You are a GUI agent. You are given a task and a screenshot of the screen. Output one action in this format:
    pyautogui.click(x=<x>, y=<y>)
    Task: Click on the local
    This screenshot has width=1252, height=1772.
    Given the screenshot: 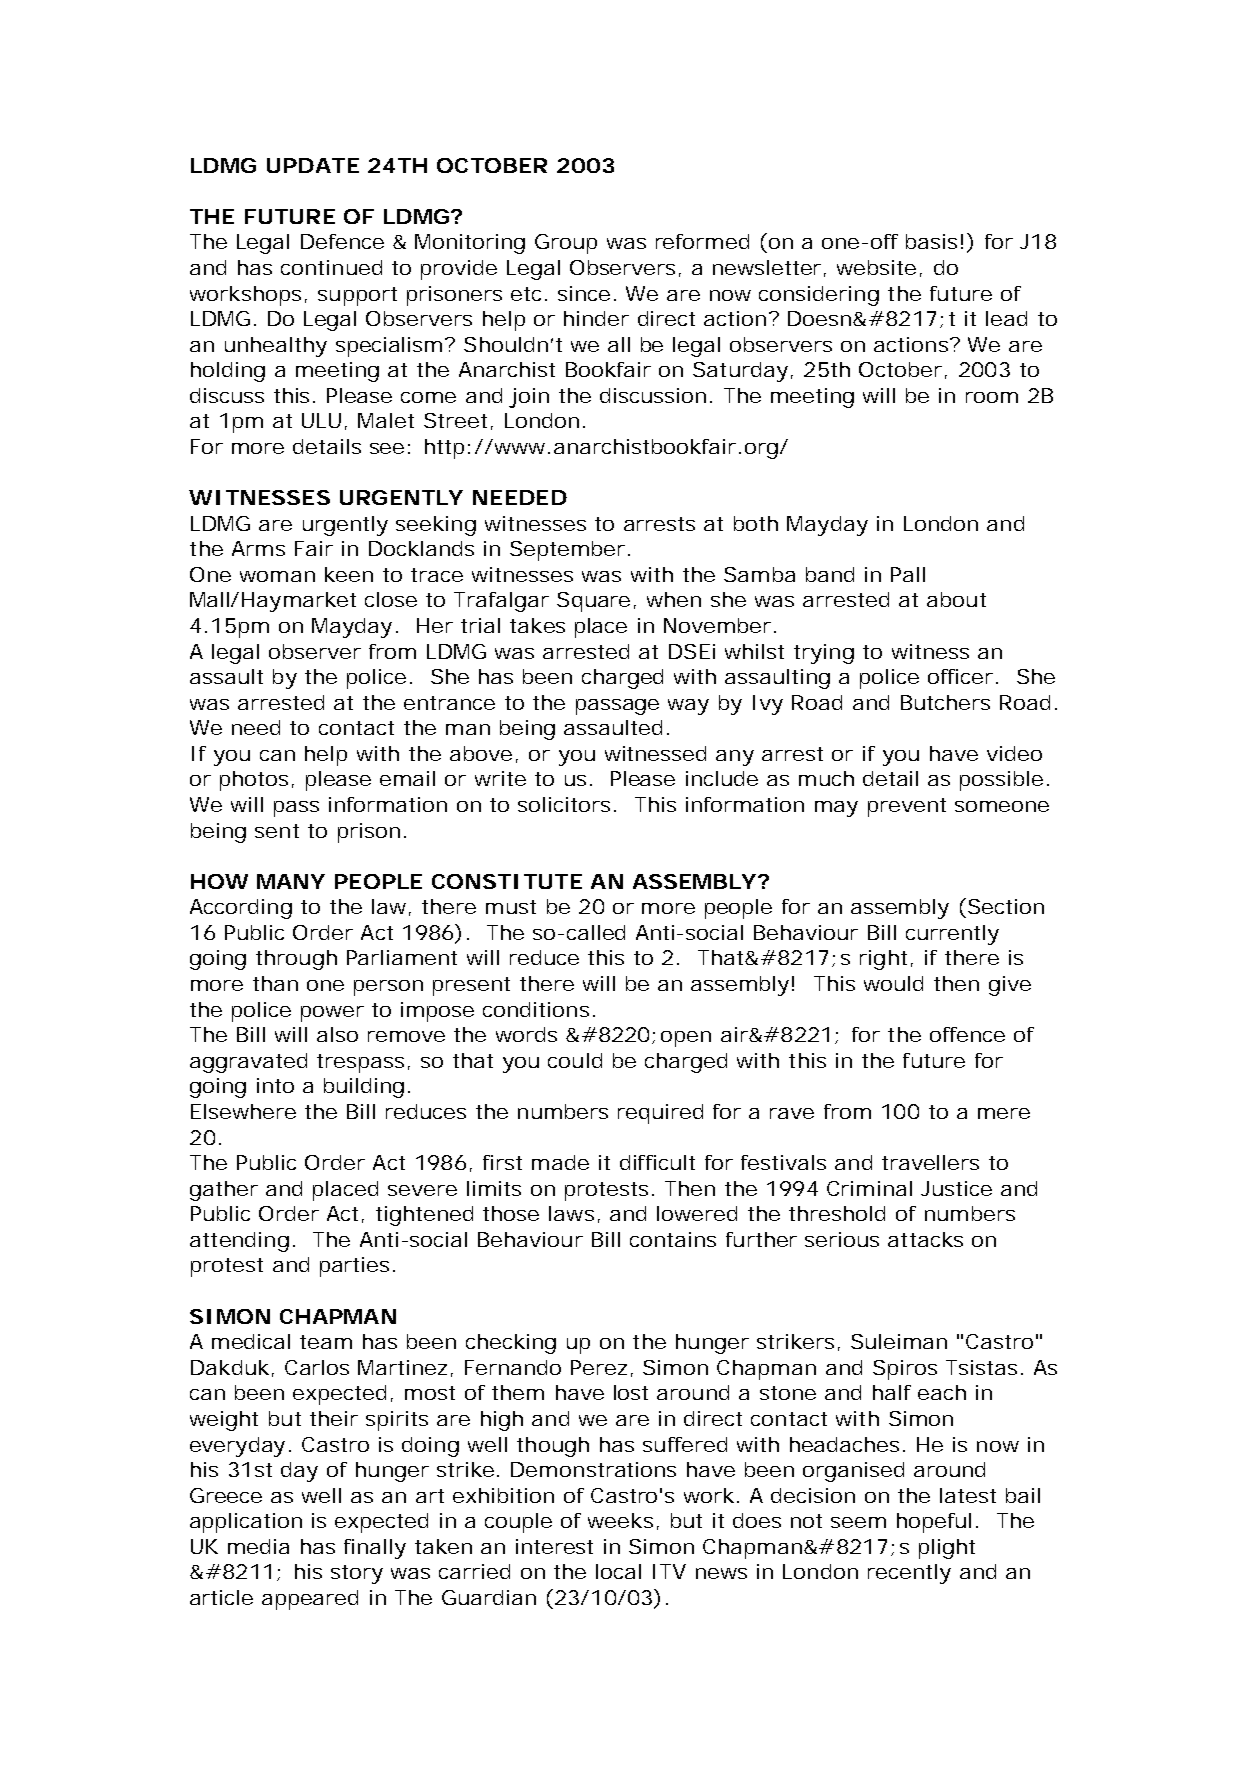 What is the action you would take?
    pyautogui.click(x=618, y=1571)
